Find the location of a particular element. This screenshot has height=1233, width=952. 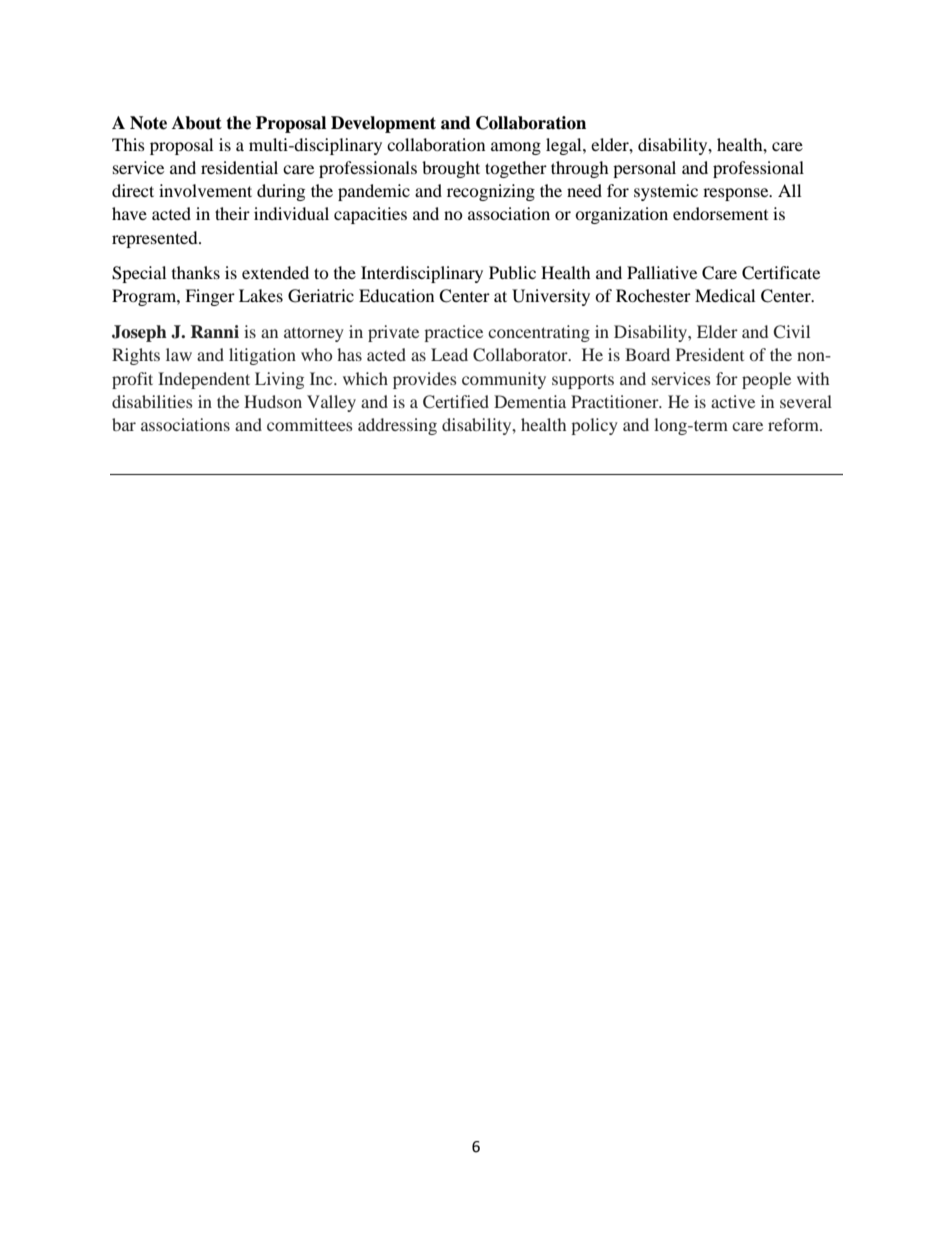

thanks is located at coordinates (196, 272).
